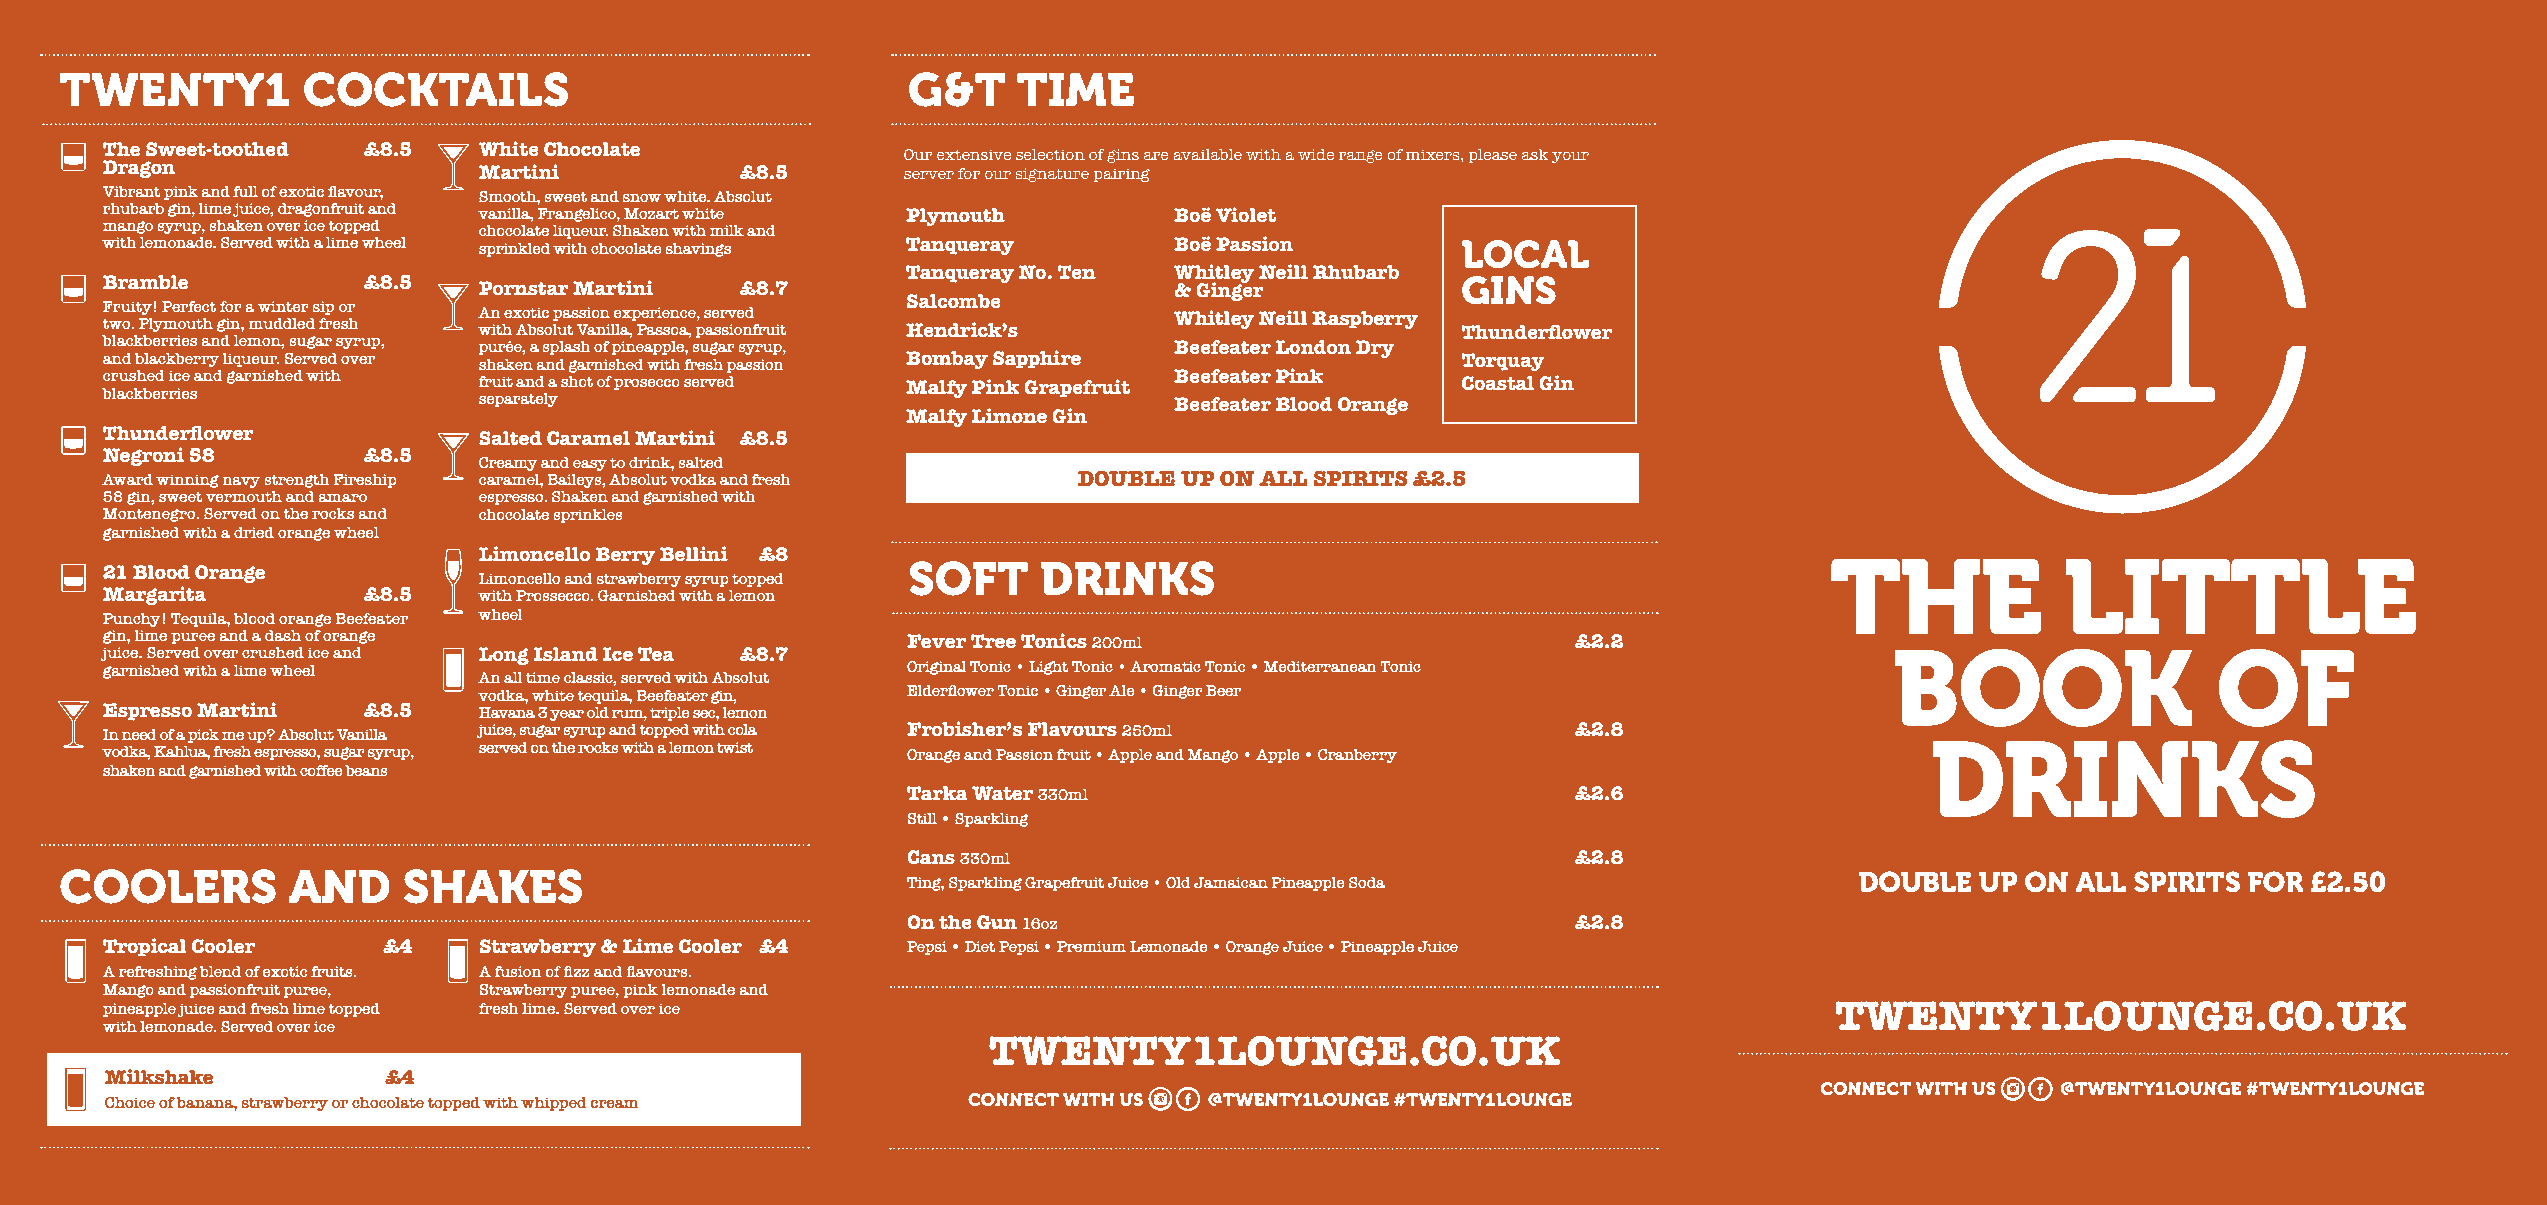  What do you see at coordinates (1165, 666) in the document?
I see `Aromatic` at bounding box center [1165, 666].
